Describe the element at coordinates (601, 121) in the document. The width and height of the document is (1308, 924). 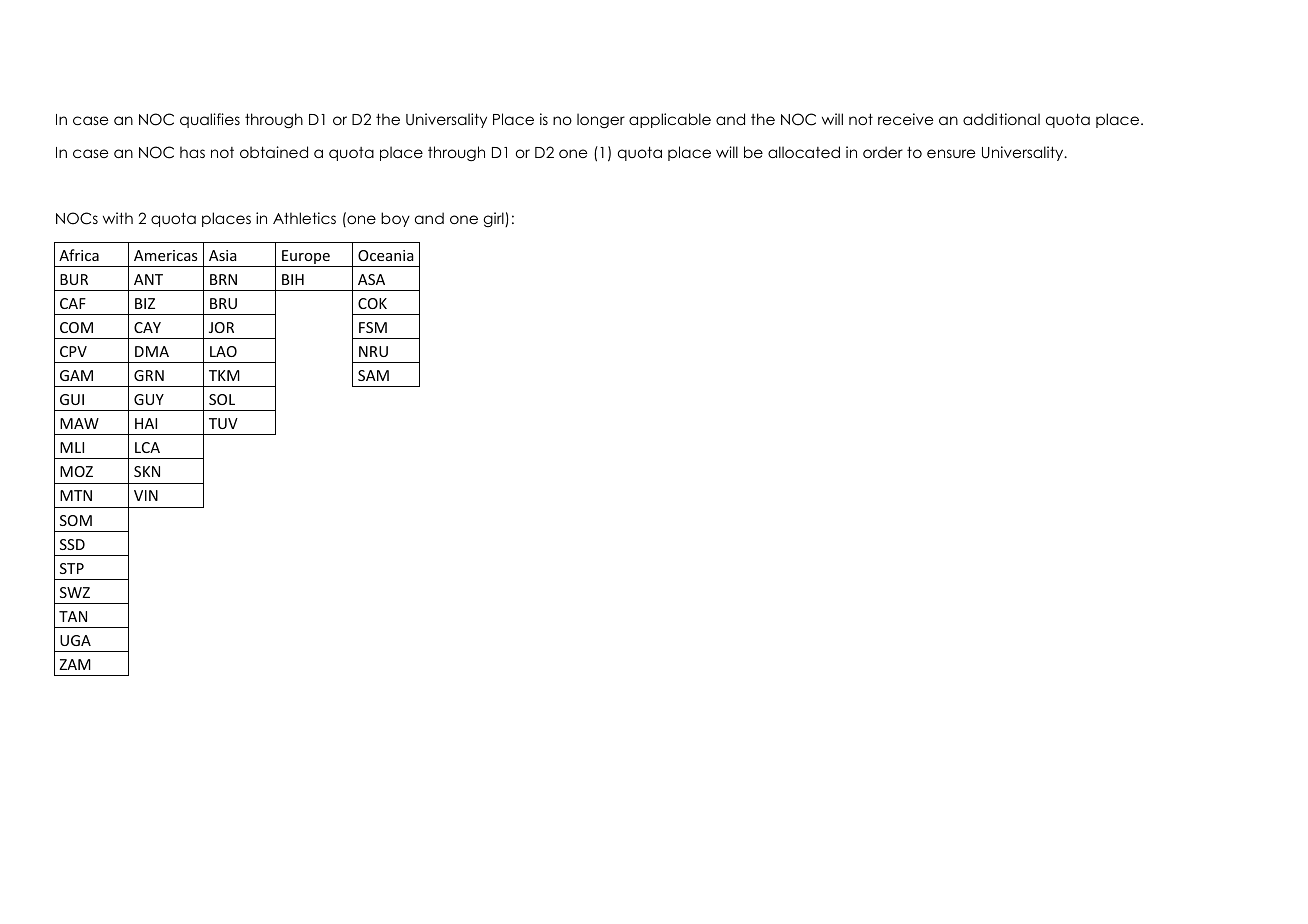
I see `longer` at that location.
